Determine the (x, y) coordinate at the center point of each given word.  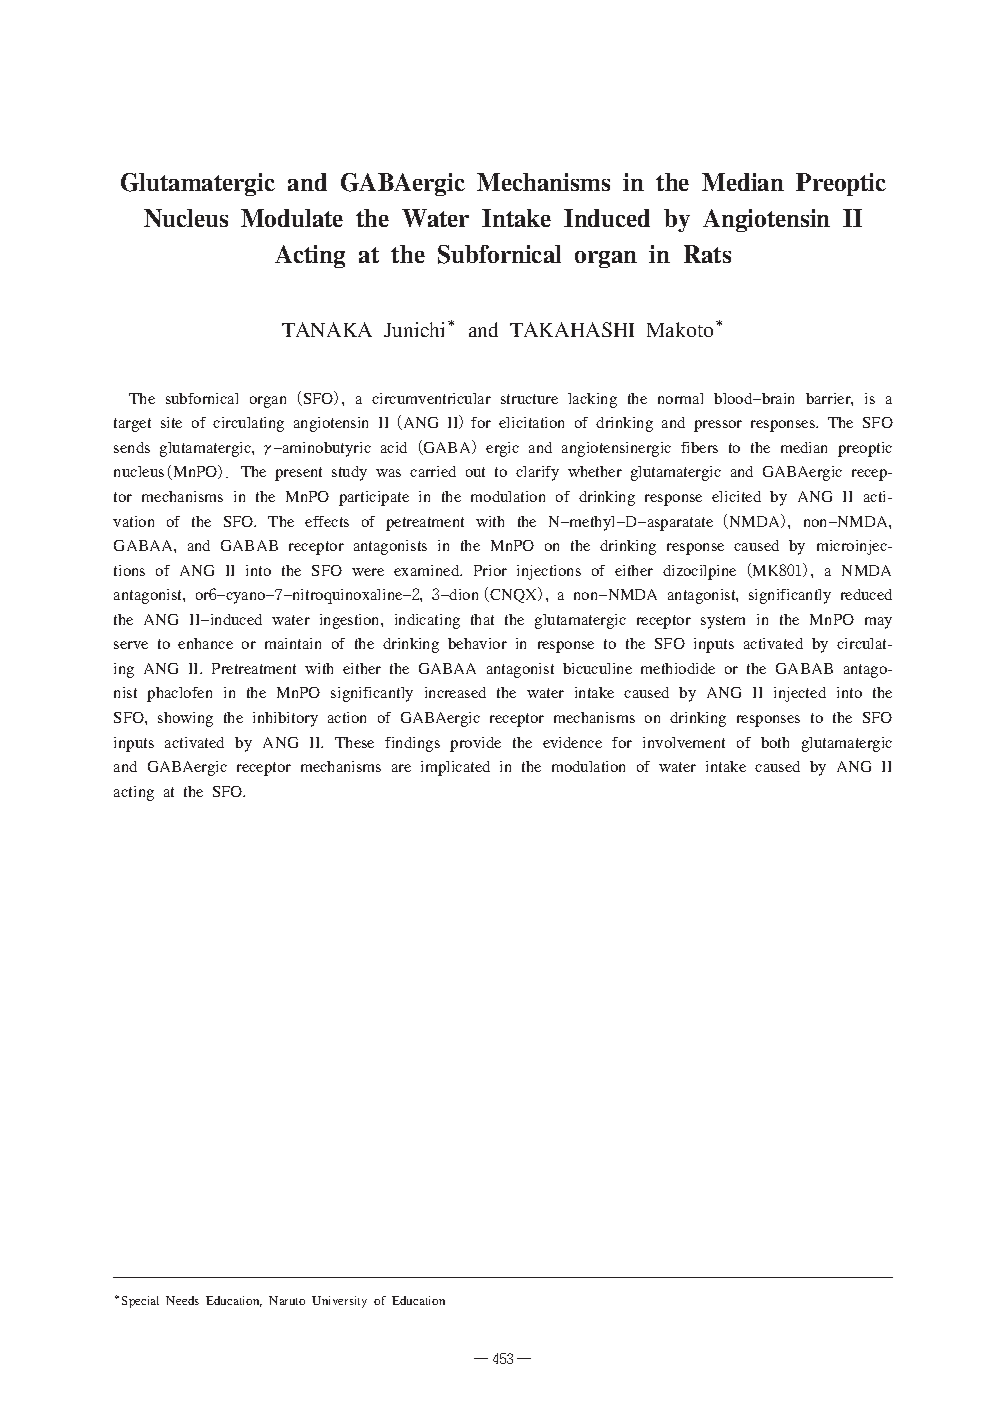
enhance (205, 643)
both (775, 742)
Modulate (292, 218)
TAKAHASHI (572, 329)
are (401, 768)
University (339, 1302)
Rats (707, 254)
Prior (490, 570)
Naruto (287, 1300)
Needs (182, 1300)
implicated (455, 768)
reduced (866, 594)
